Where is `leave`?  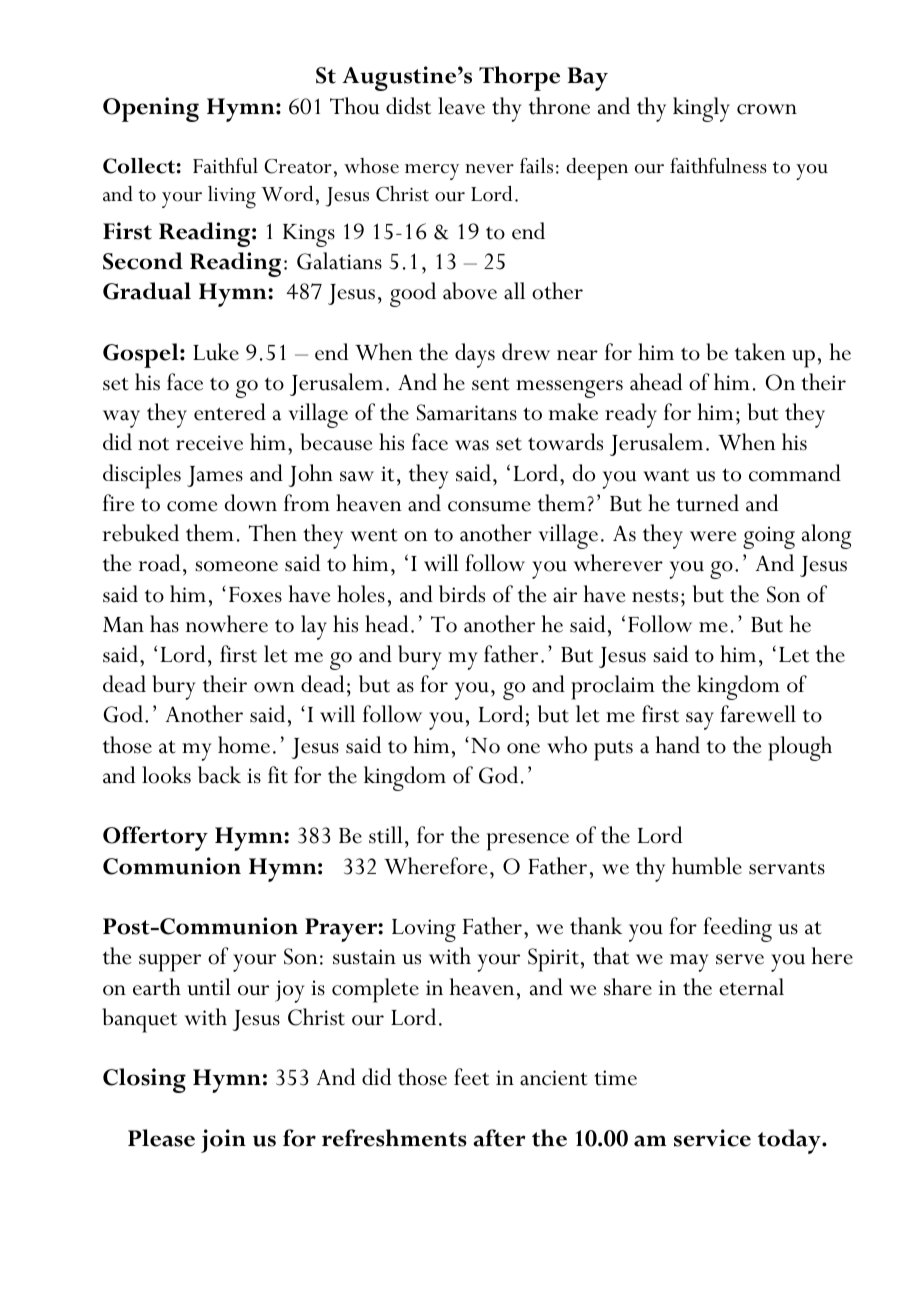 leave is located at coordinates (461, 106).
